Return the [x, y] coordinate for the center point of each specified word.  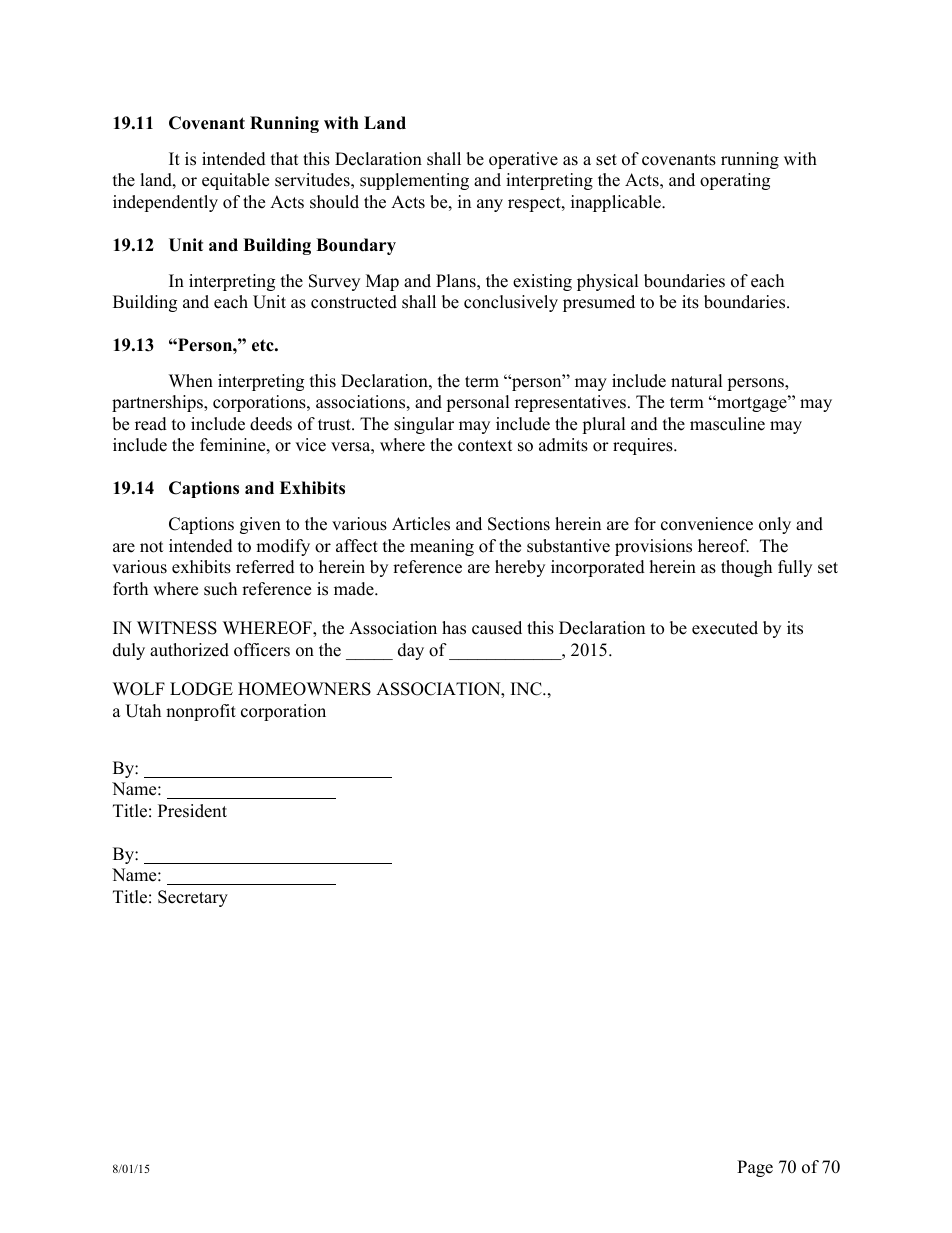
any [490, 205]
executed [725, 628]
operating [735, 181]
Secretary [193, 898]
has [454, 628]
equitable [235, 181]
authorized [189, 650]
